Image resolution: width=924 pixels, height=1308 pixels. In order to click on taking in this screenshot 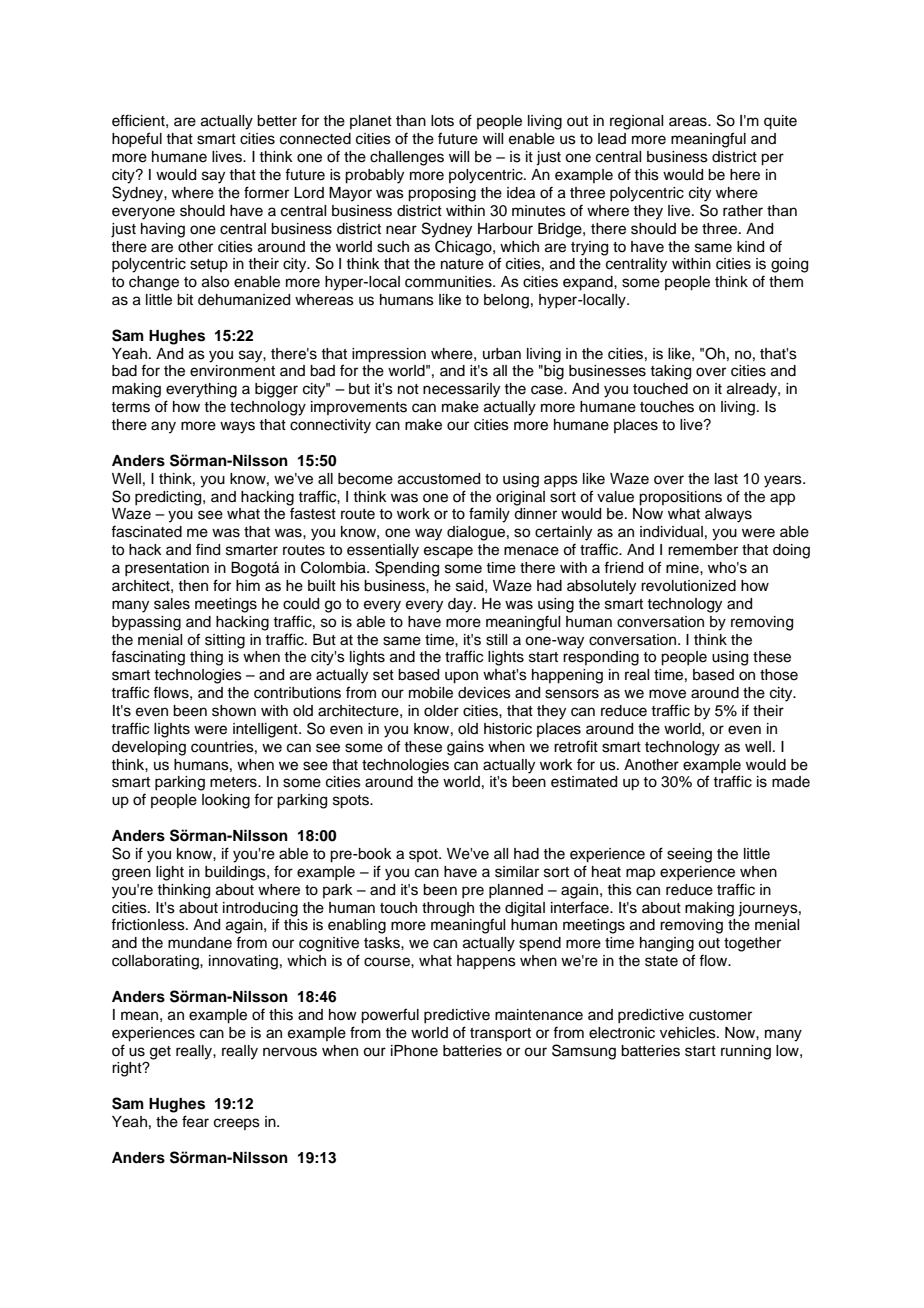, I will do `click(670, 372)`.
